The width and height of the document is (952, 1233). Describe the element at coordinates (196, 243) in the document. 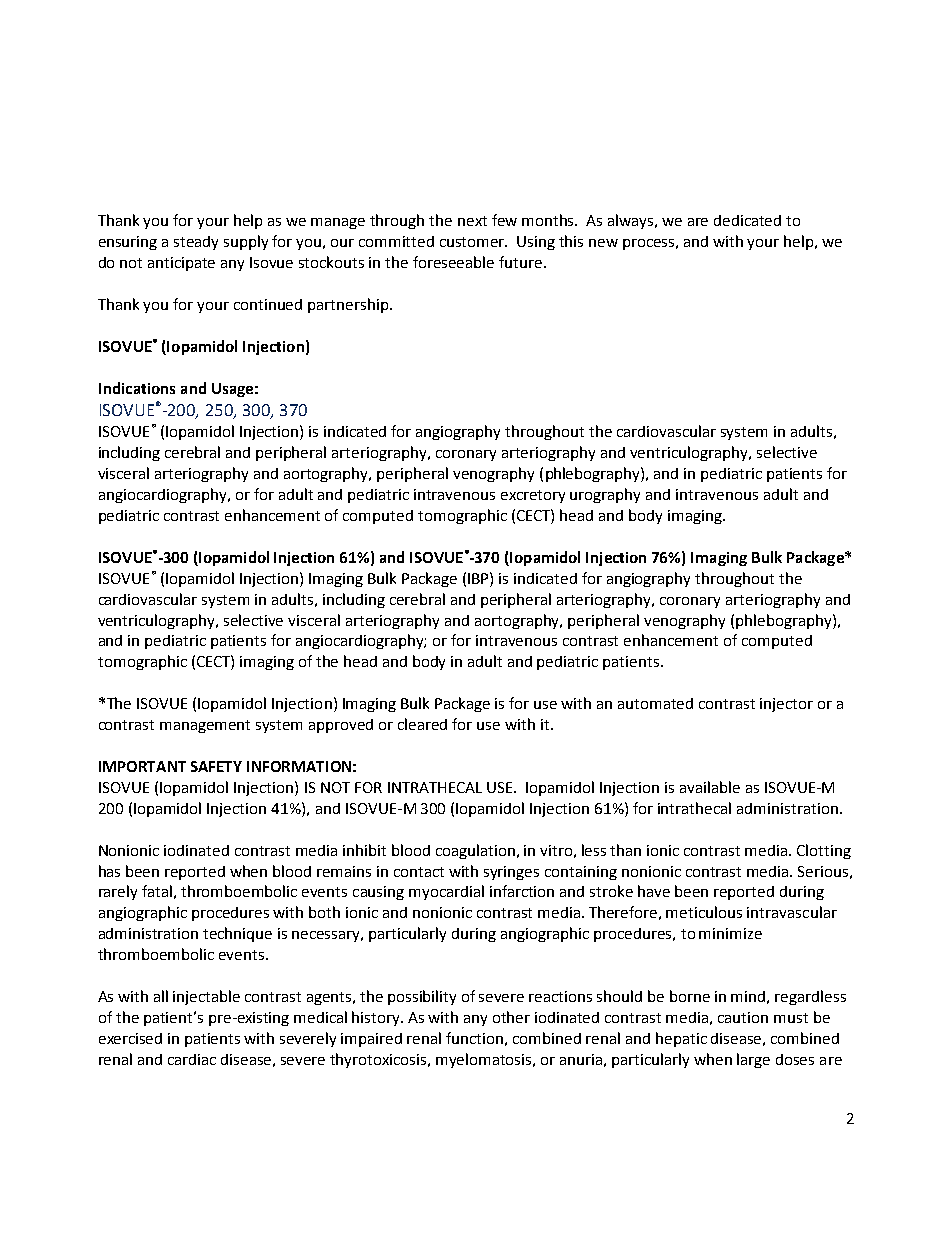

I see `steady` at that location.
